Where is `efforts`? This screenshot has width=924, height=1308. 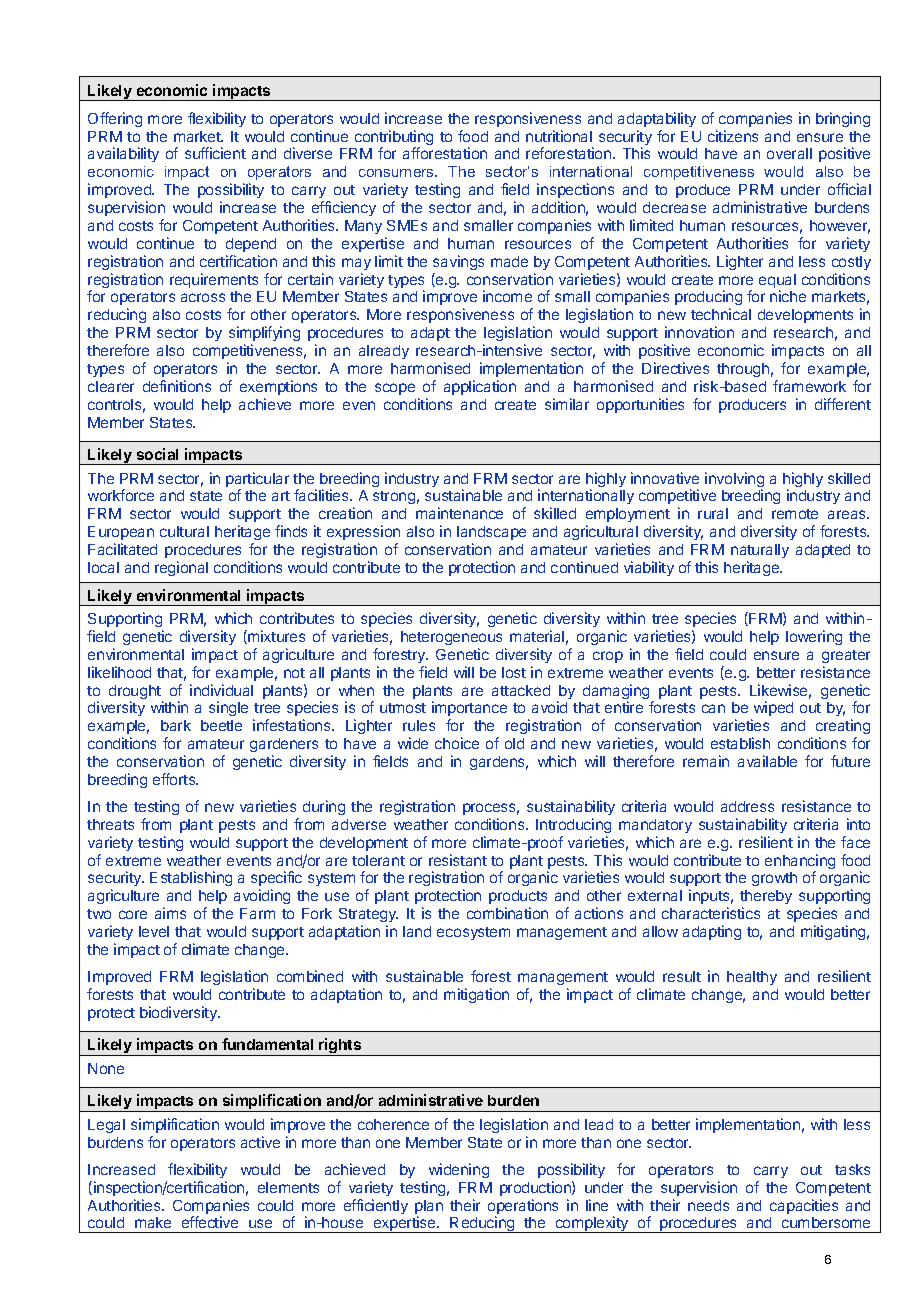 efforts is located at coordinates (175, 779).
